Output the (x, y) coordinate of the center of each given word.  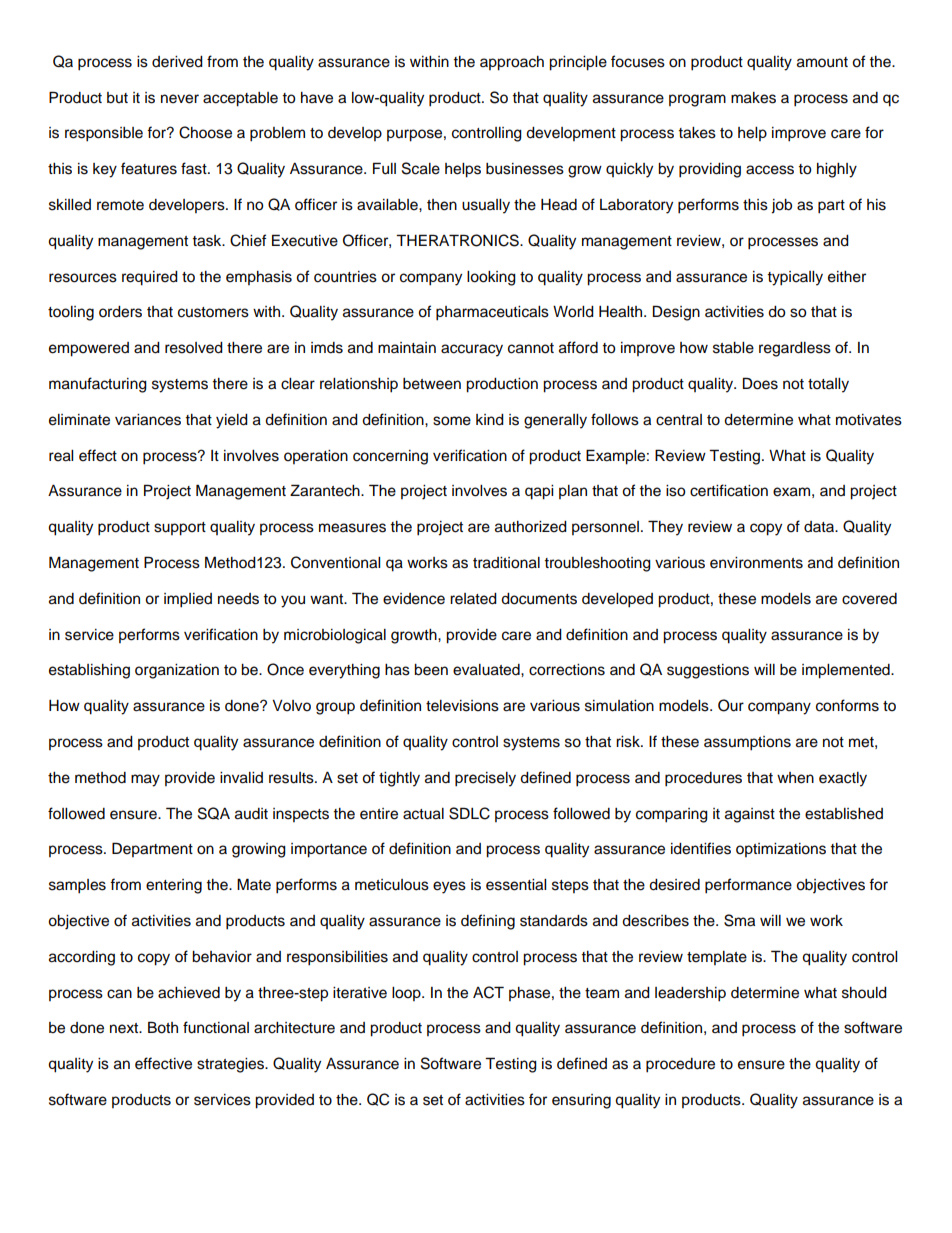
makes (753, 98)
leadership (690, 994)
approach (512, 63)
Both (163, 1027)
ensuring (581, 1101)
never (180, 99)
